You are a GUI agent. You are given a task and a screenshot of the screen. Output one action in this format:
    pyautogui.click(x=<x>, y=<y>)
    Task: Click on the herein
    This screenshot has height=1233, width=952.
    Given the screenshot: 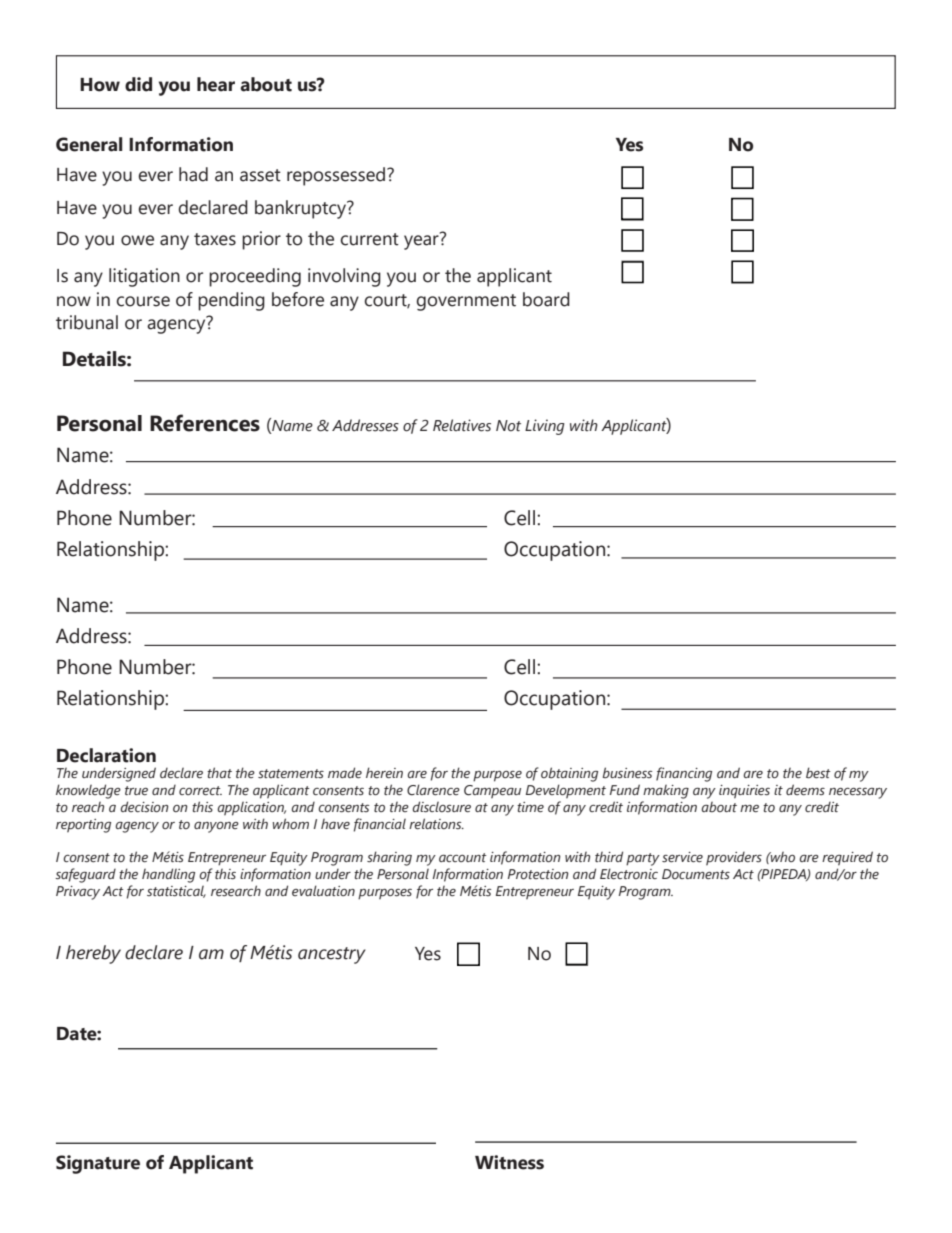 What is the action you would take?
    pyautogui.click(x=384, y=773)
